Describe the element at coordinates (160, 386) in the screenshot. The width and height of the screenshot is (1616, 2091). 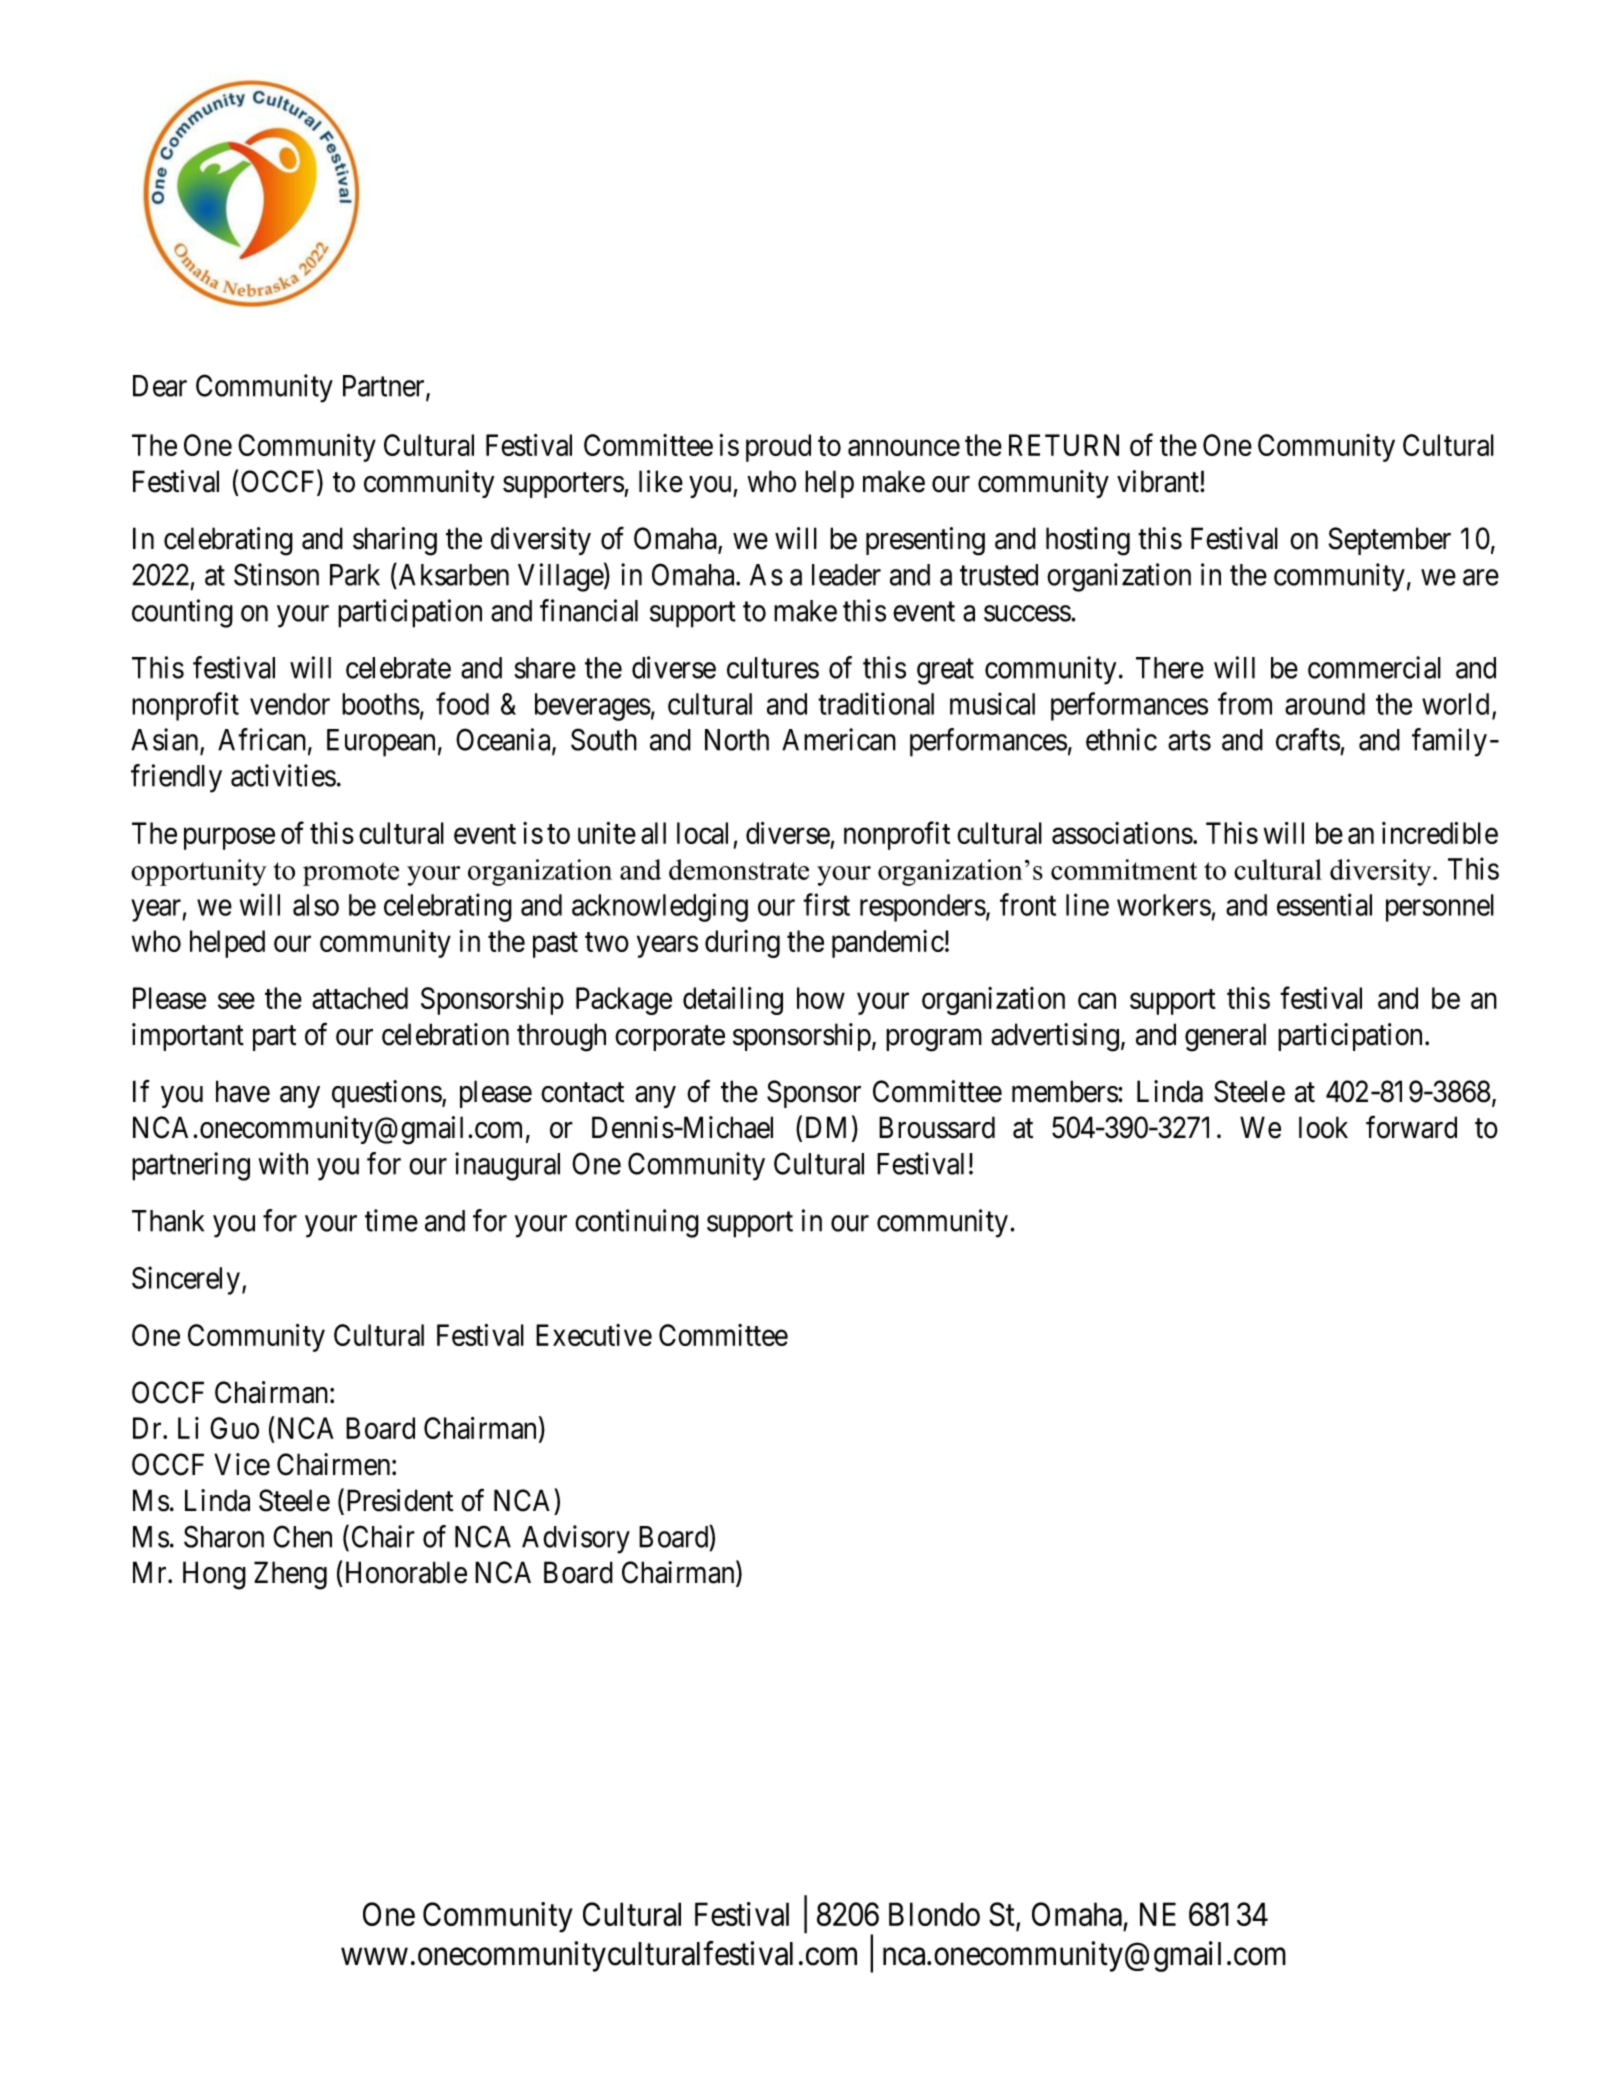
I see `Dear` at that location.
